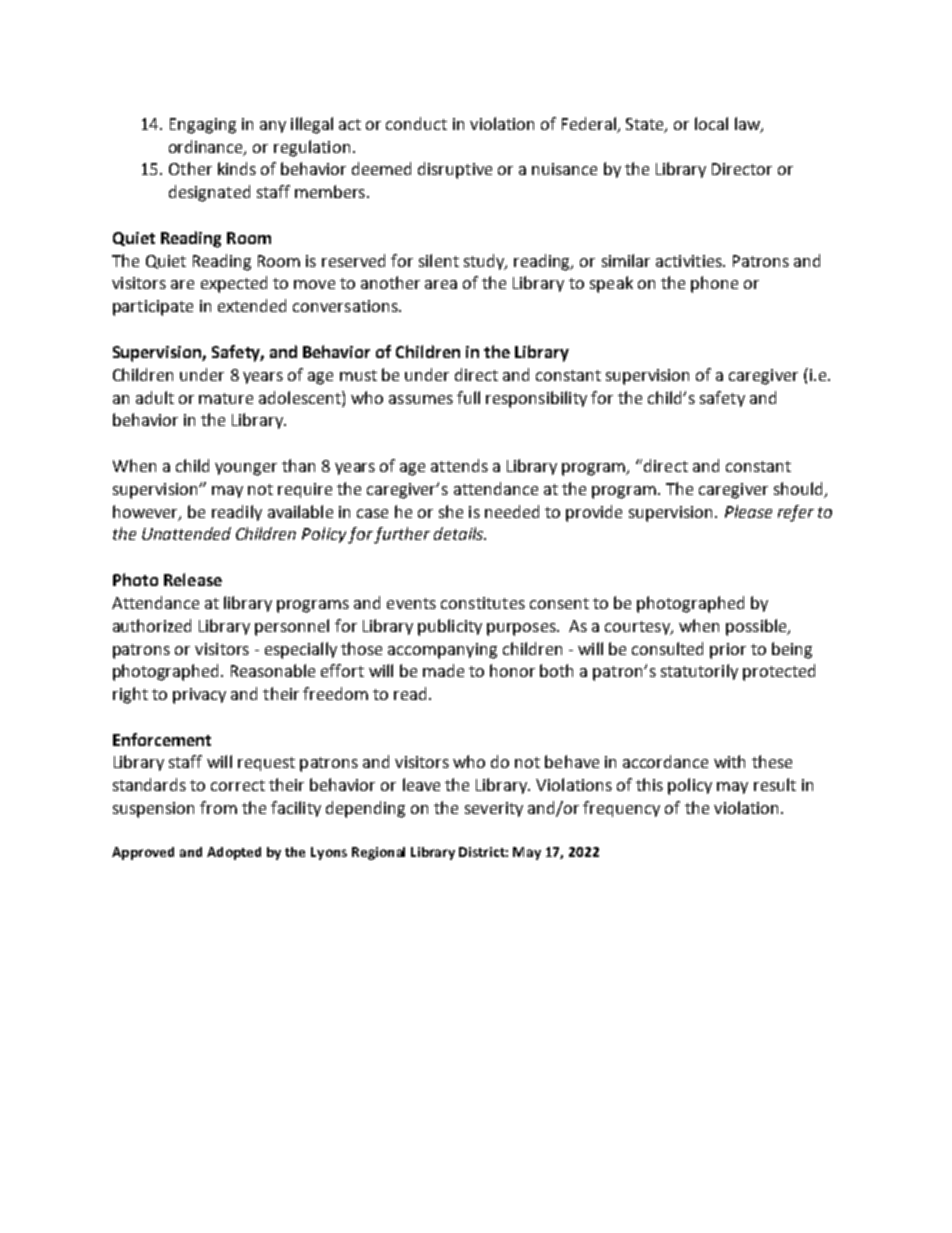  What do you see at coordinates (775, 784) in the screenshot?
I see `result` at bounding box center [775, 784].
